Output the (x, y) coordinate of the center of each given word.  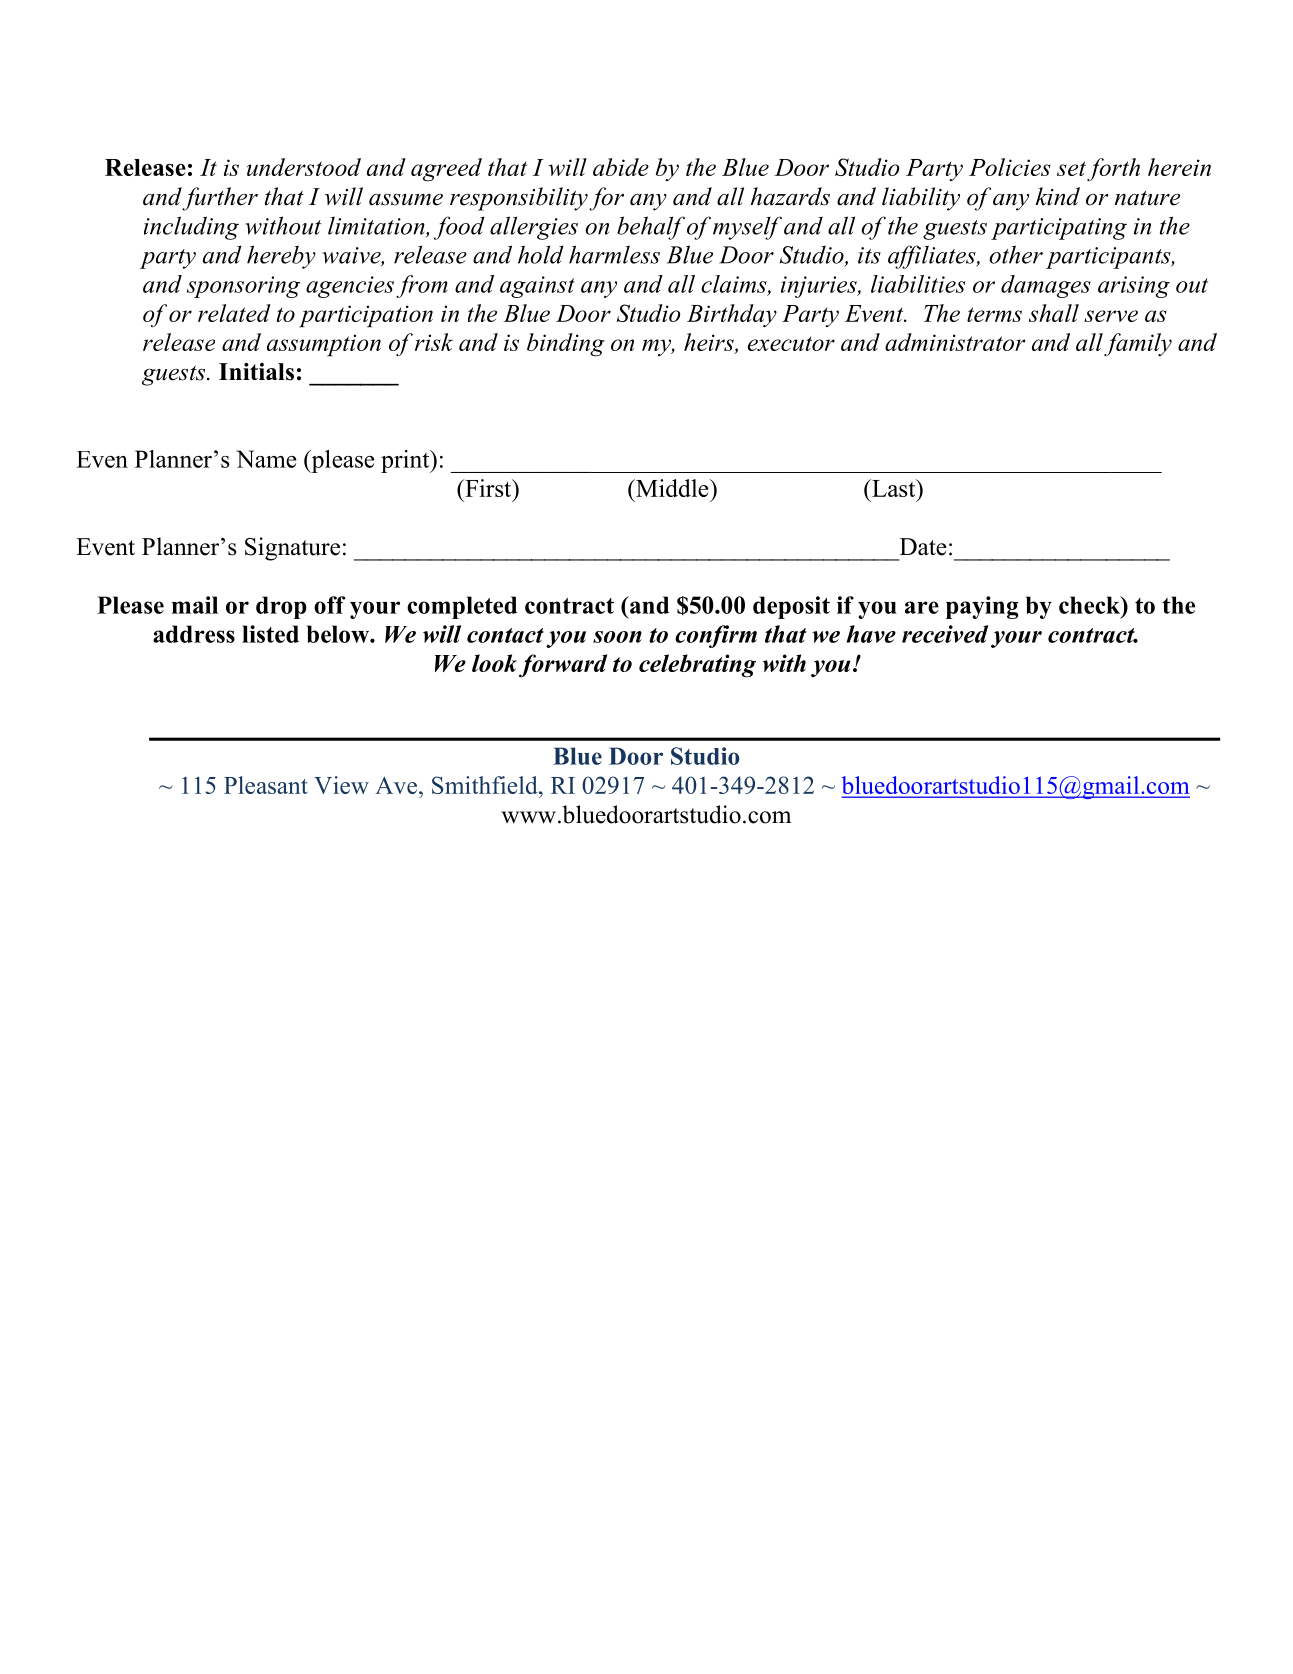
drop (281, 607)
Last (894, 488)
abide (621, 167)
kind (1058, 196)
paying (982, 607)
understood (304, 167)
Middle (672, 488)
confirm (716, 636)
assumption (324, 345)
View (341, 785)
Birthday (732, 315)
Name (266, 459)
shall (1054, 313)
